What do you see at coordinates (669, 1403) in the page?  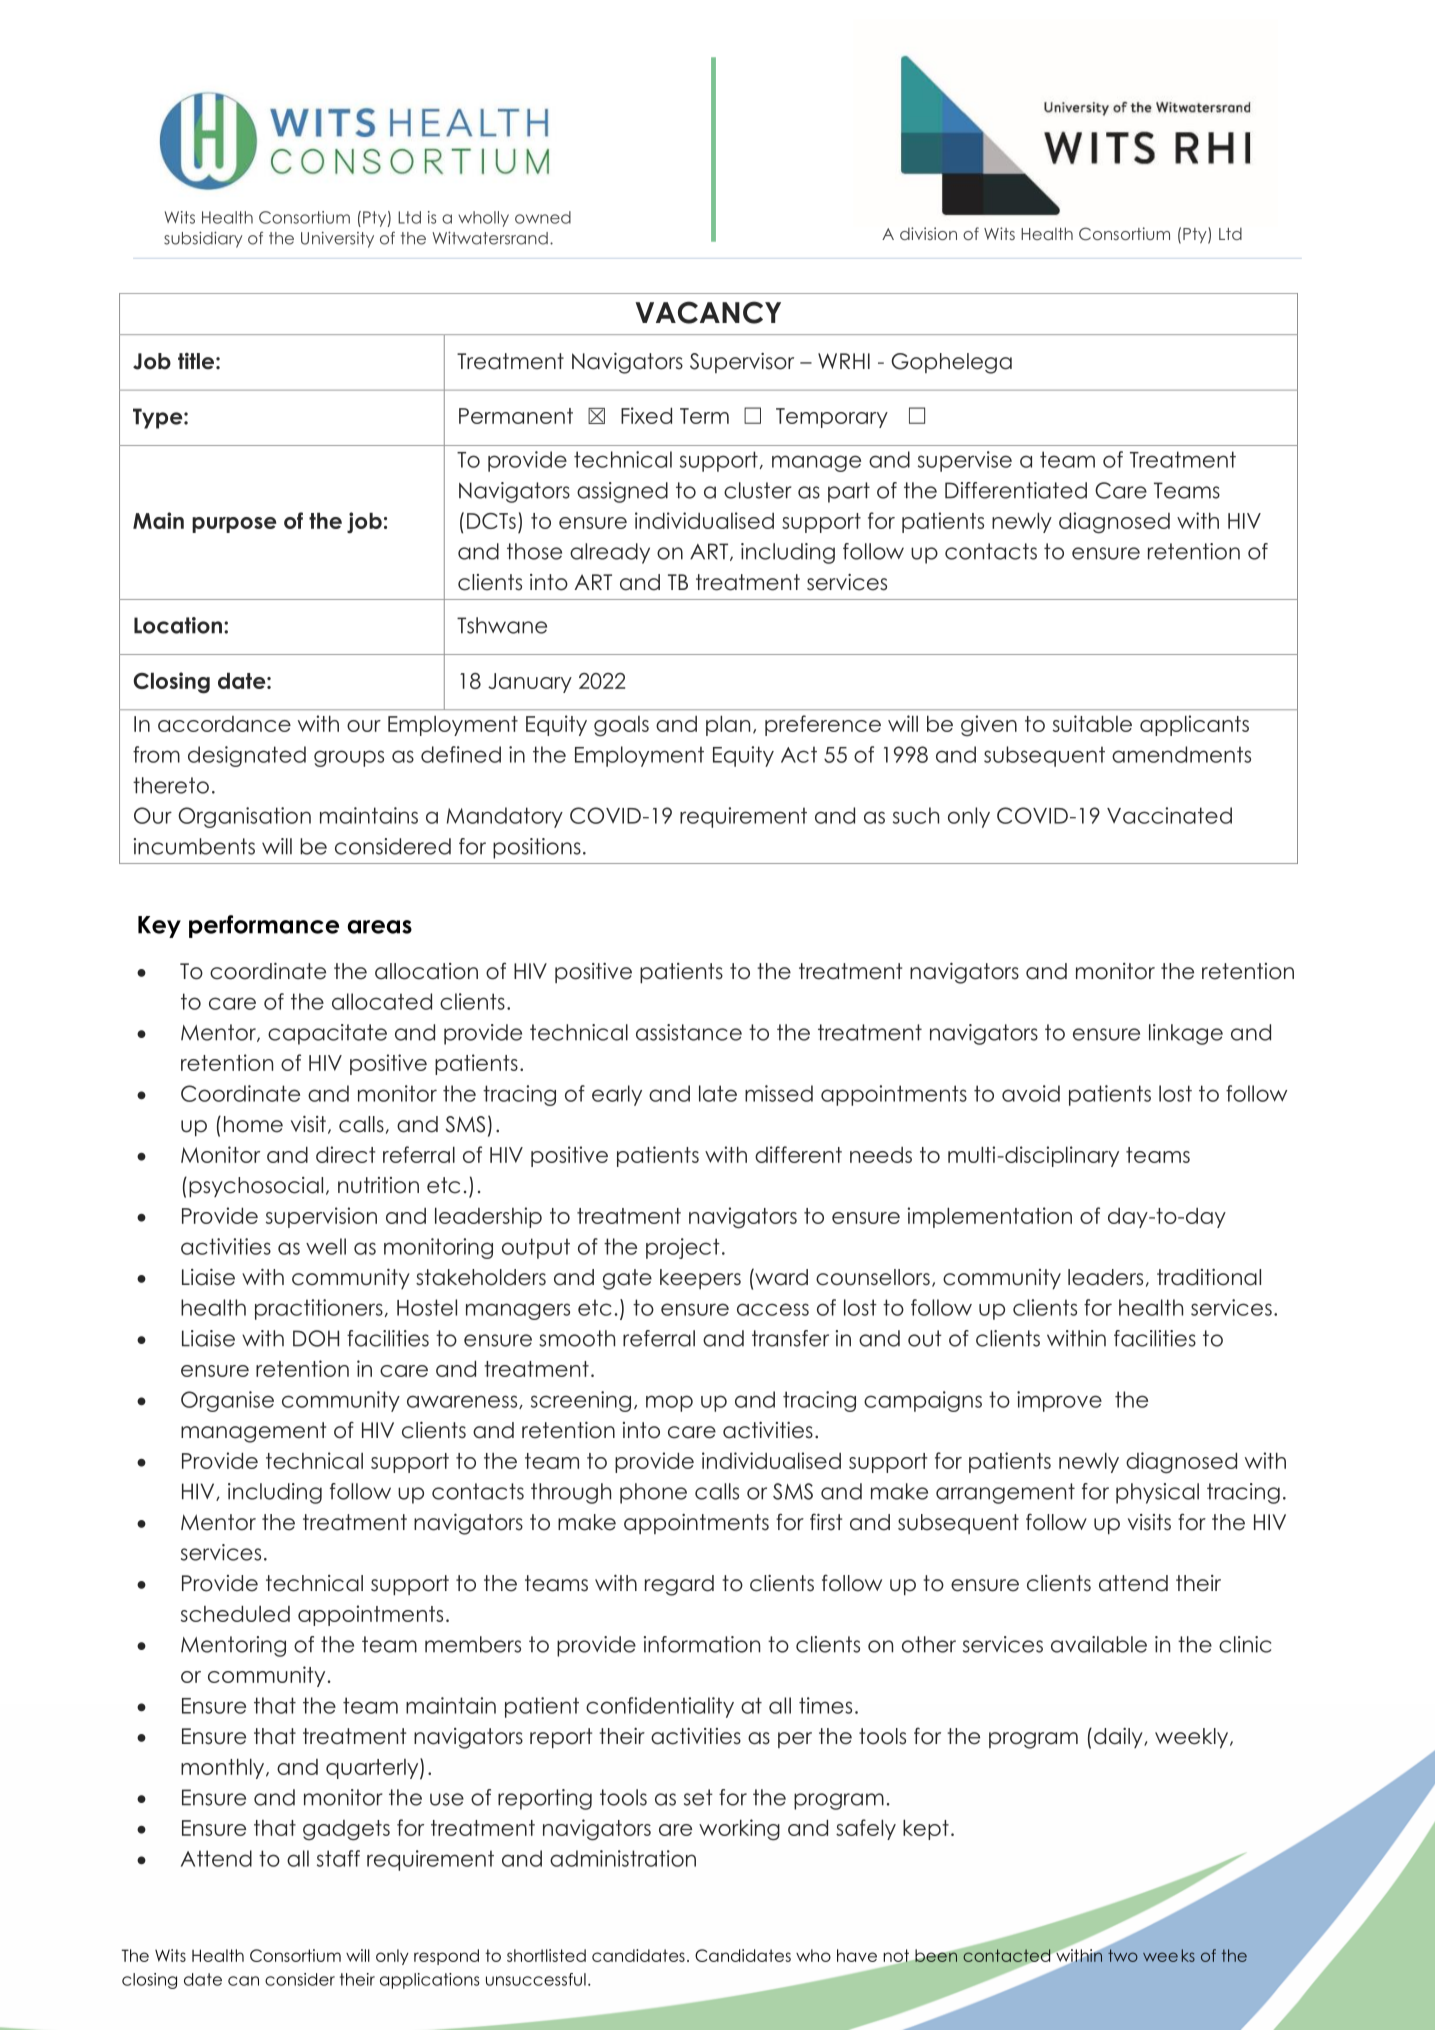 I see `mop` at bounding box center [669, 1403].
